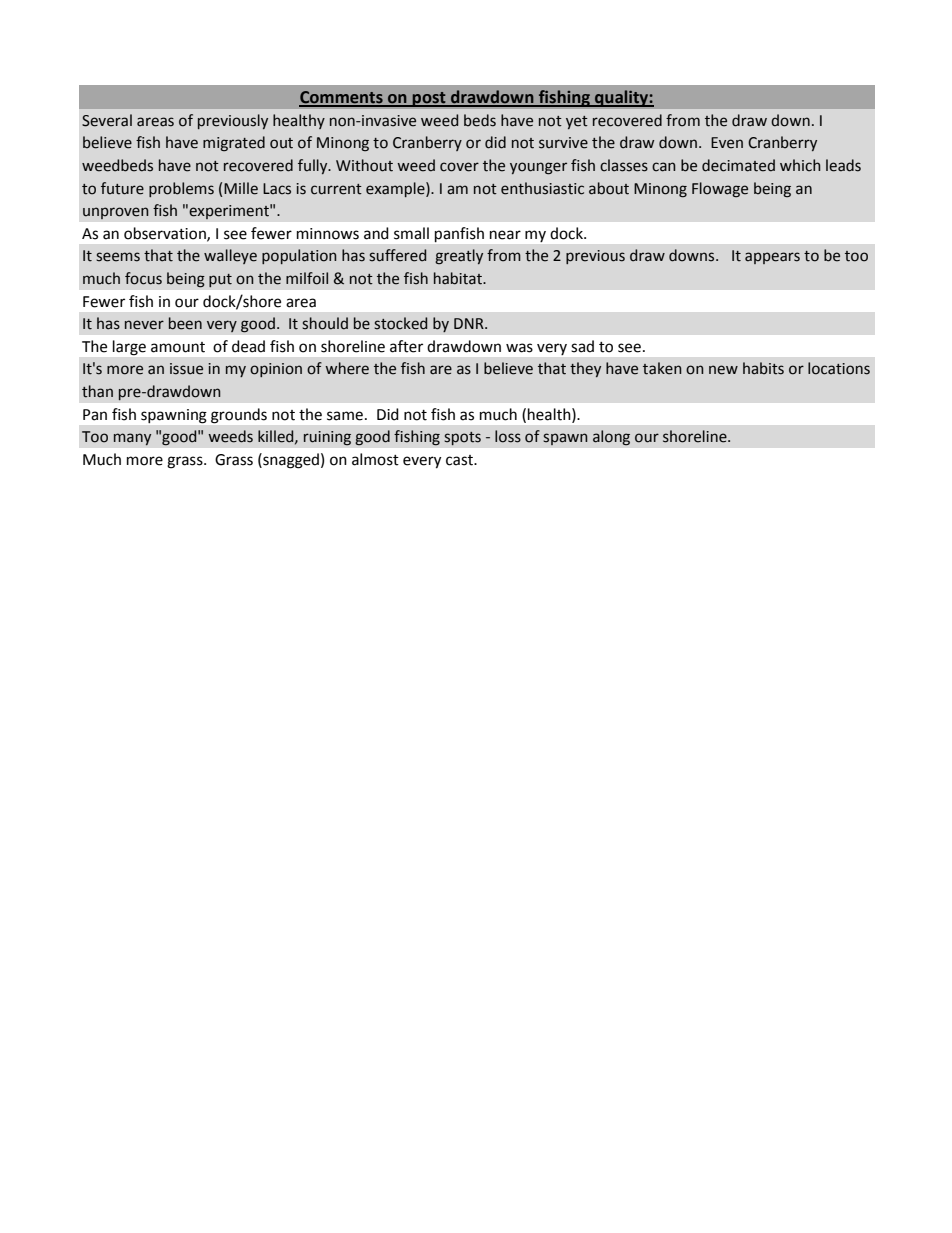  What do you see at coordinates (459, 278) in the image?
I see `habitat` at bounding box center [459, 278].
